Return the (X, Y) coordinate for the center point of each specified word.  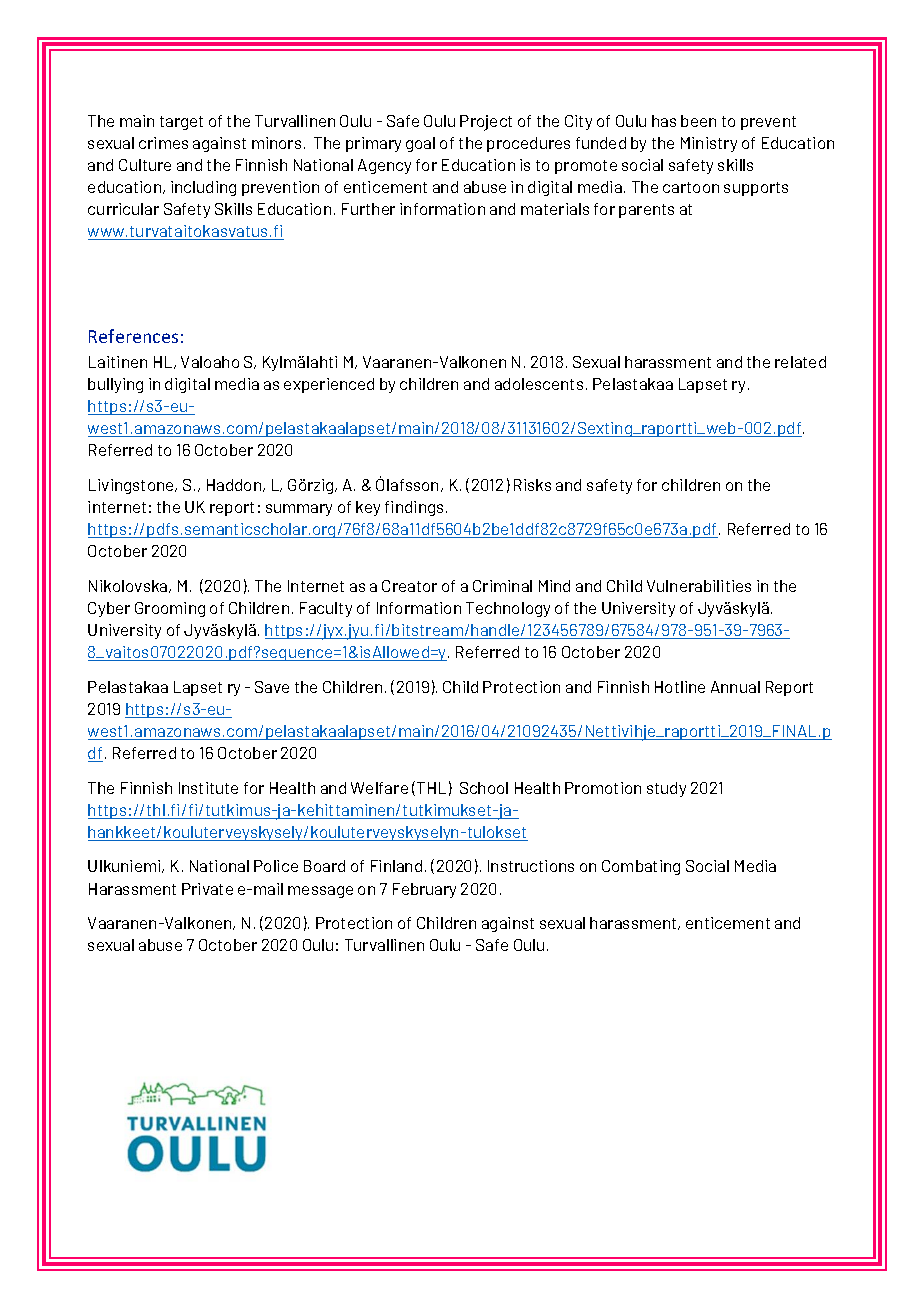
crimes (163, 143)
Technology (508, 609)
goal (420, 144)
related (800, 362)
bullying (115, 385)
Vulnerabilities (699, 586)
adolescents (539, 384)
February (424, 890)
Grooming (170, 609)
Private (207, 889)
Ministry (709, 144)
